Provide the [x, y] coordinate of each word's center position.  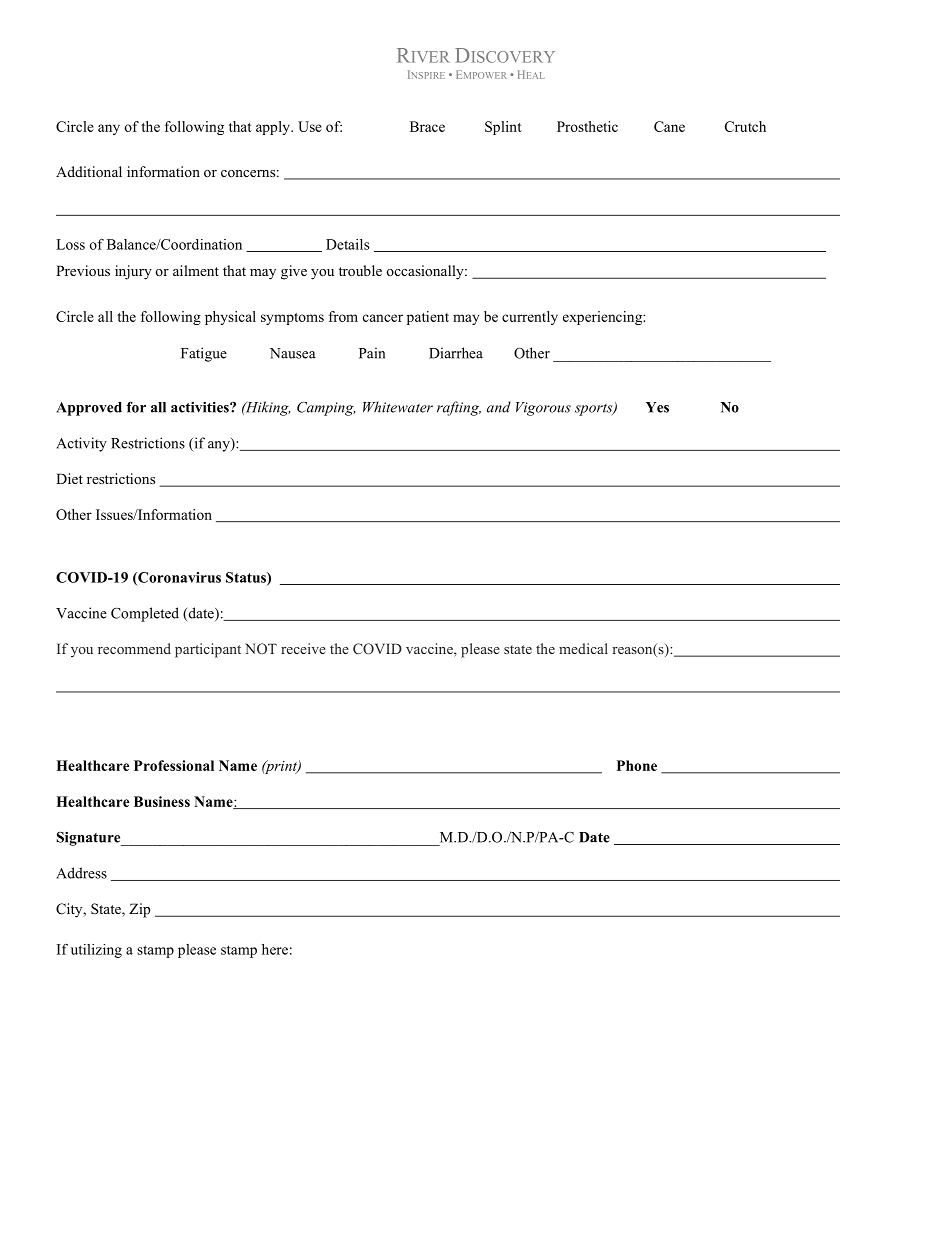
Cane [669, 126]
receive [303, 648]
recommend [134, 648]
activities [201, 407]
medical [583, 648]
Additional [89, 171]
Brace [427, 126]
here [275, 949]
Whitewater [398, 407]
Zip [139, 910]
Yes [657, 407]
